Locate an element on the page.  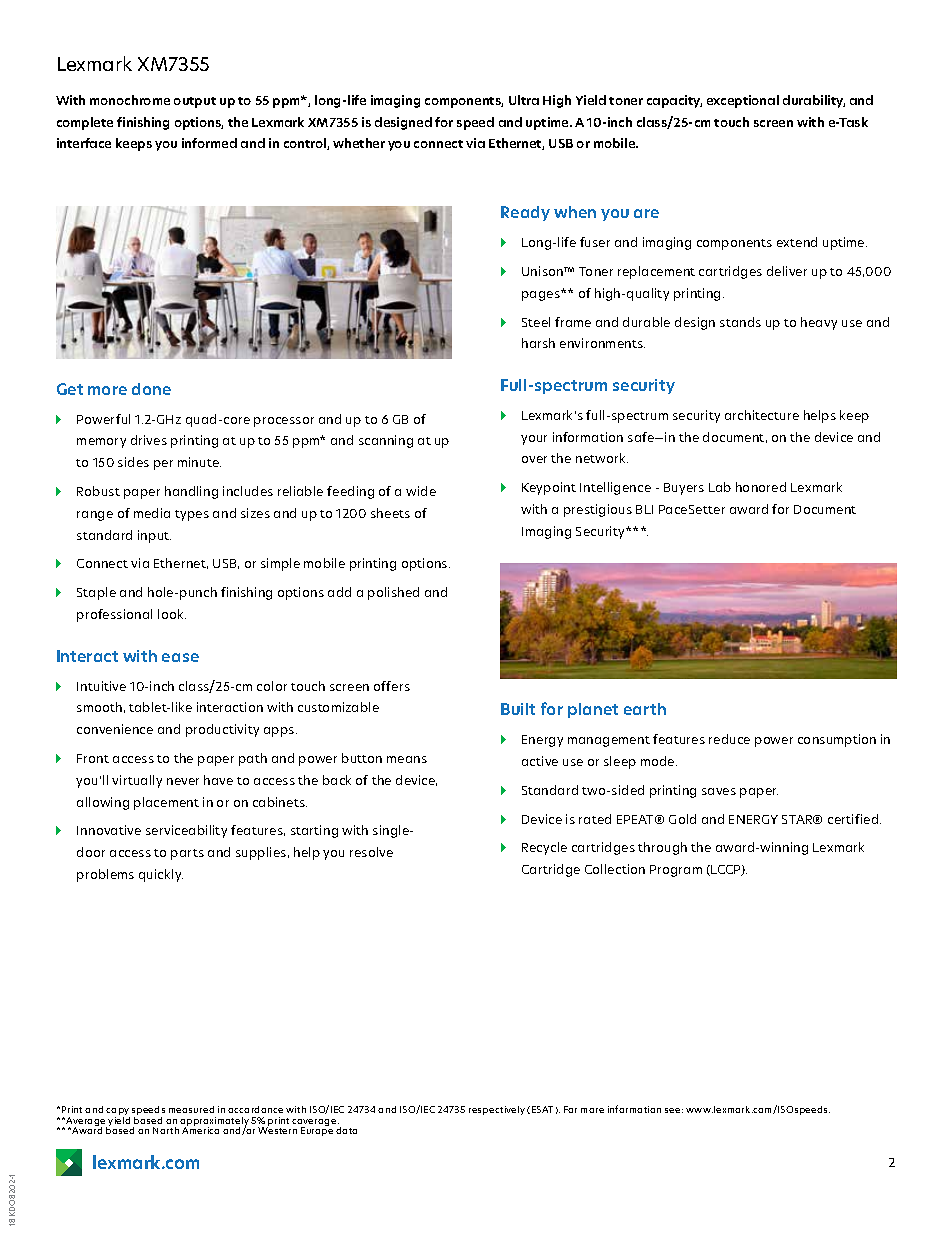
stands is located at coordinates (740, 322).
